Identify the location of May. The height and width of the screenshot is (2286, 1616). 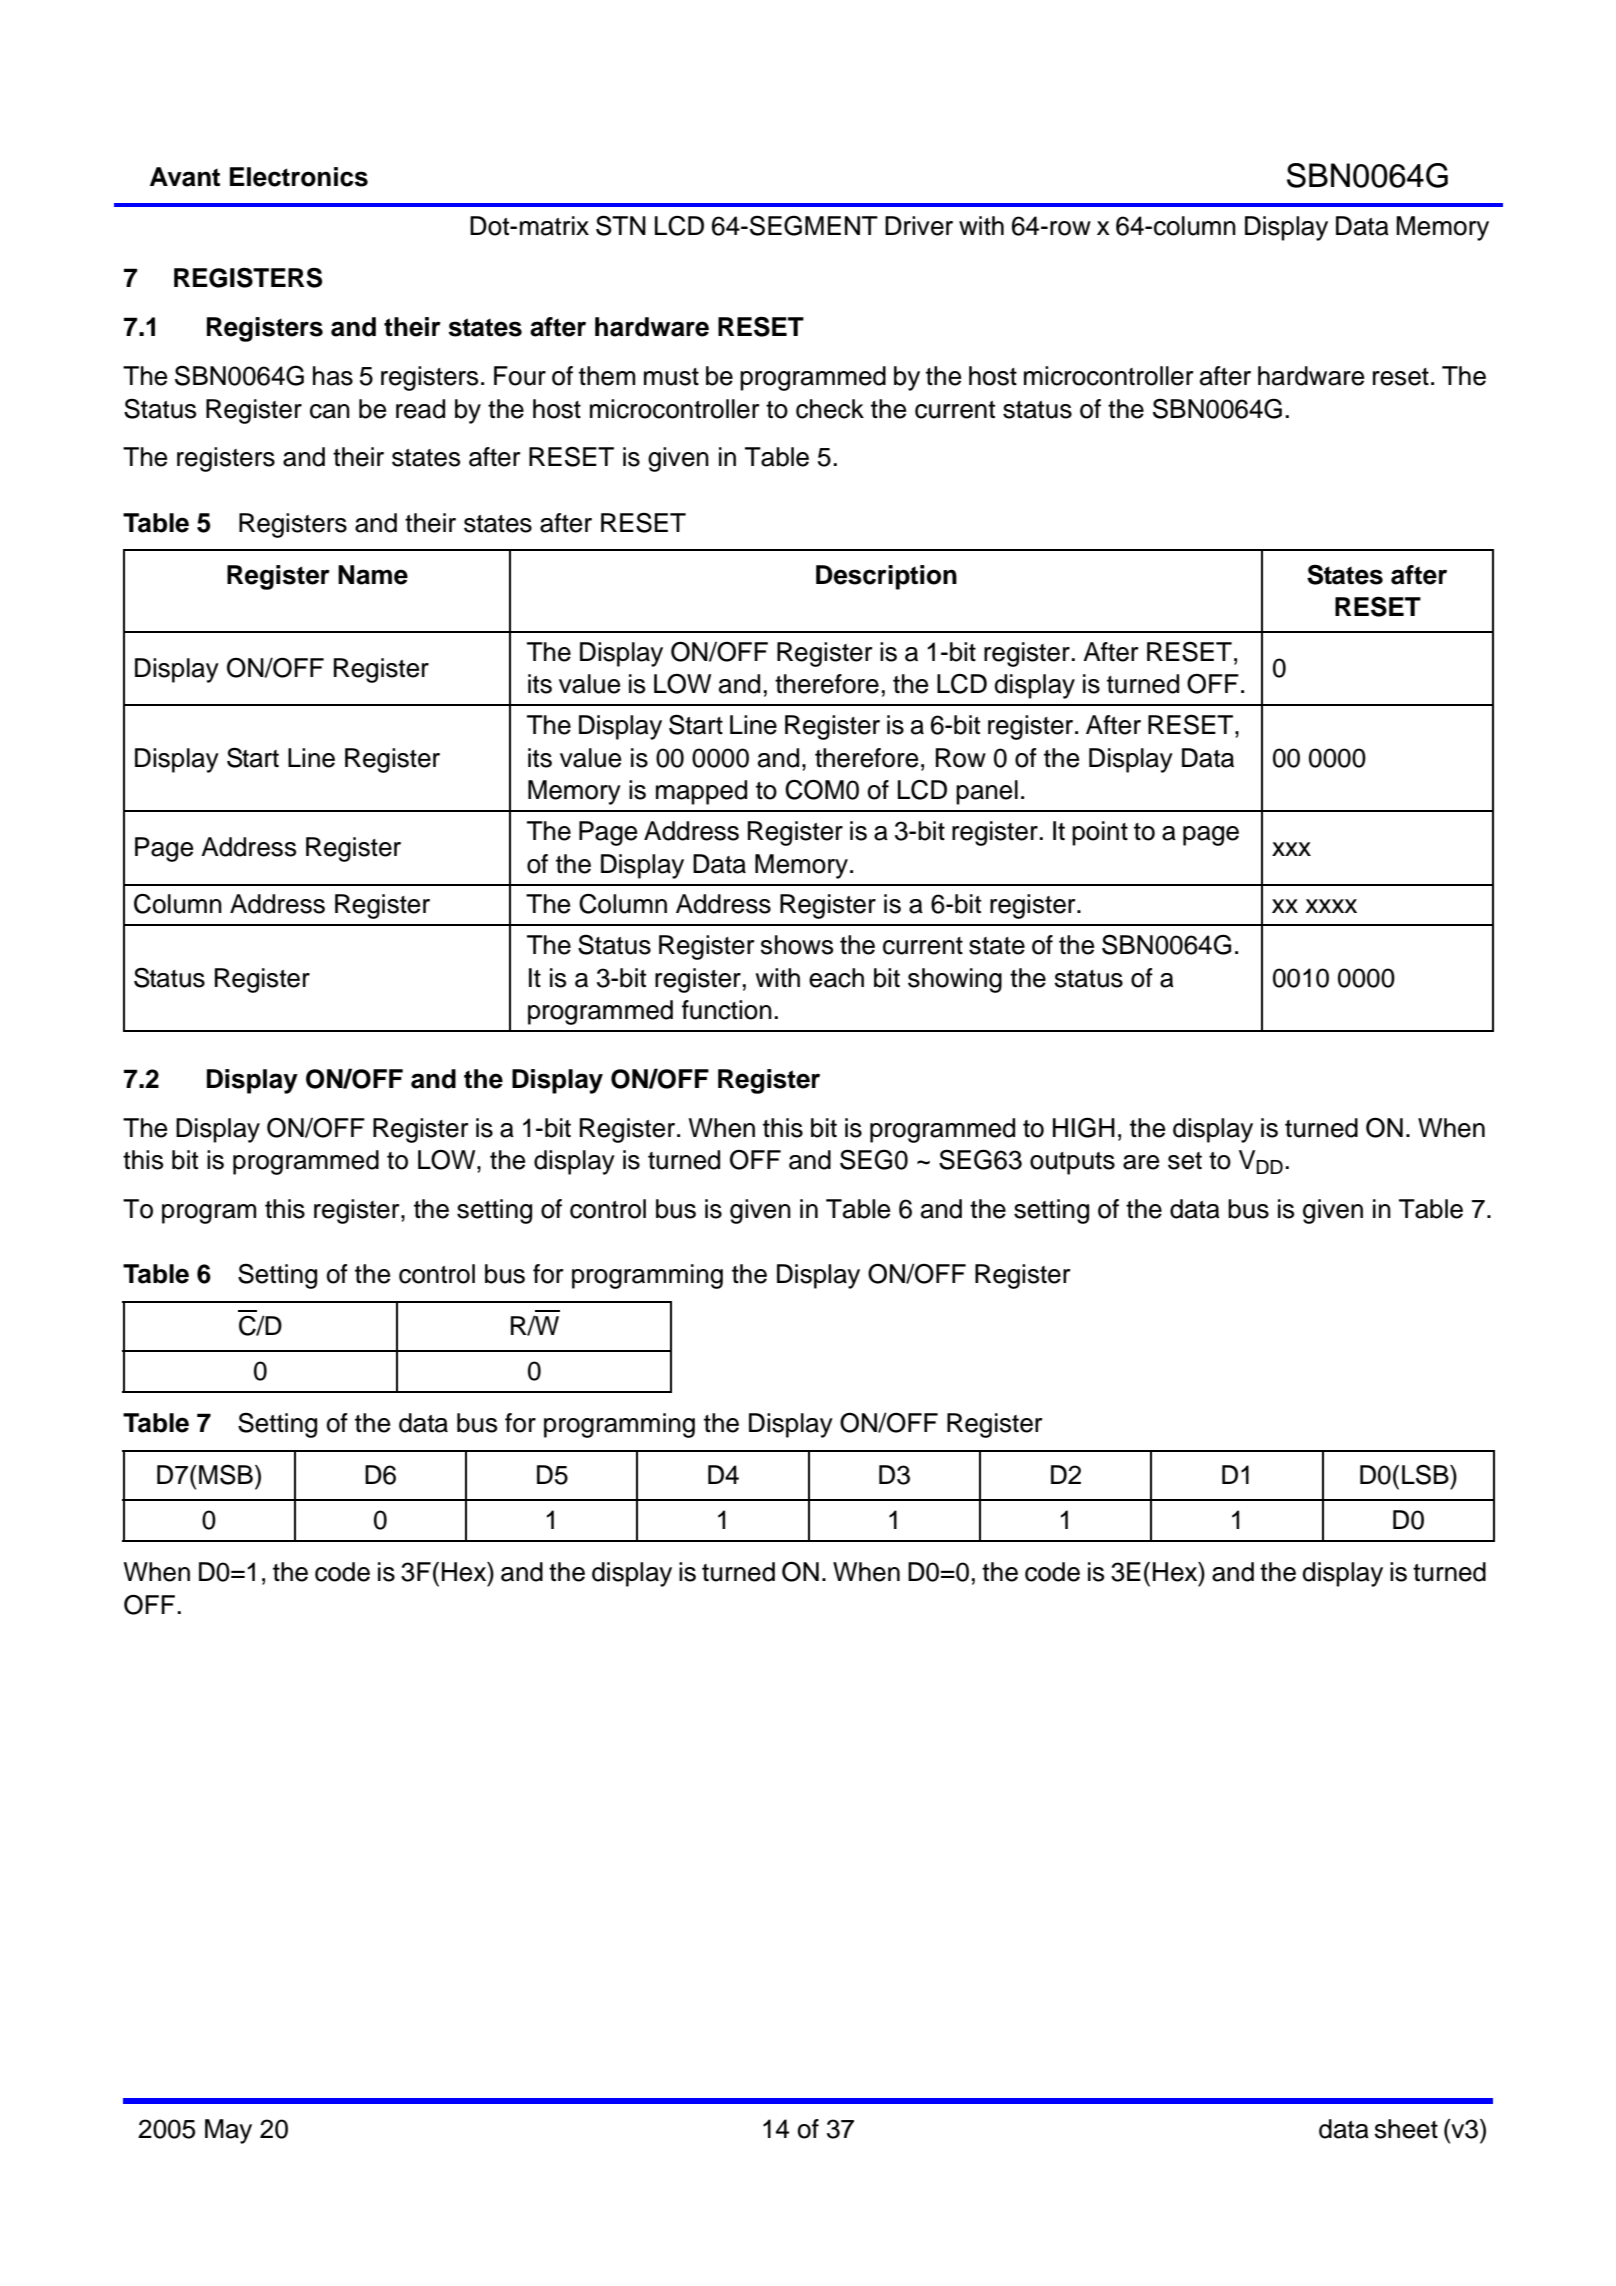
(228, 2131).
